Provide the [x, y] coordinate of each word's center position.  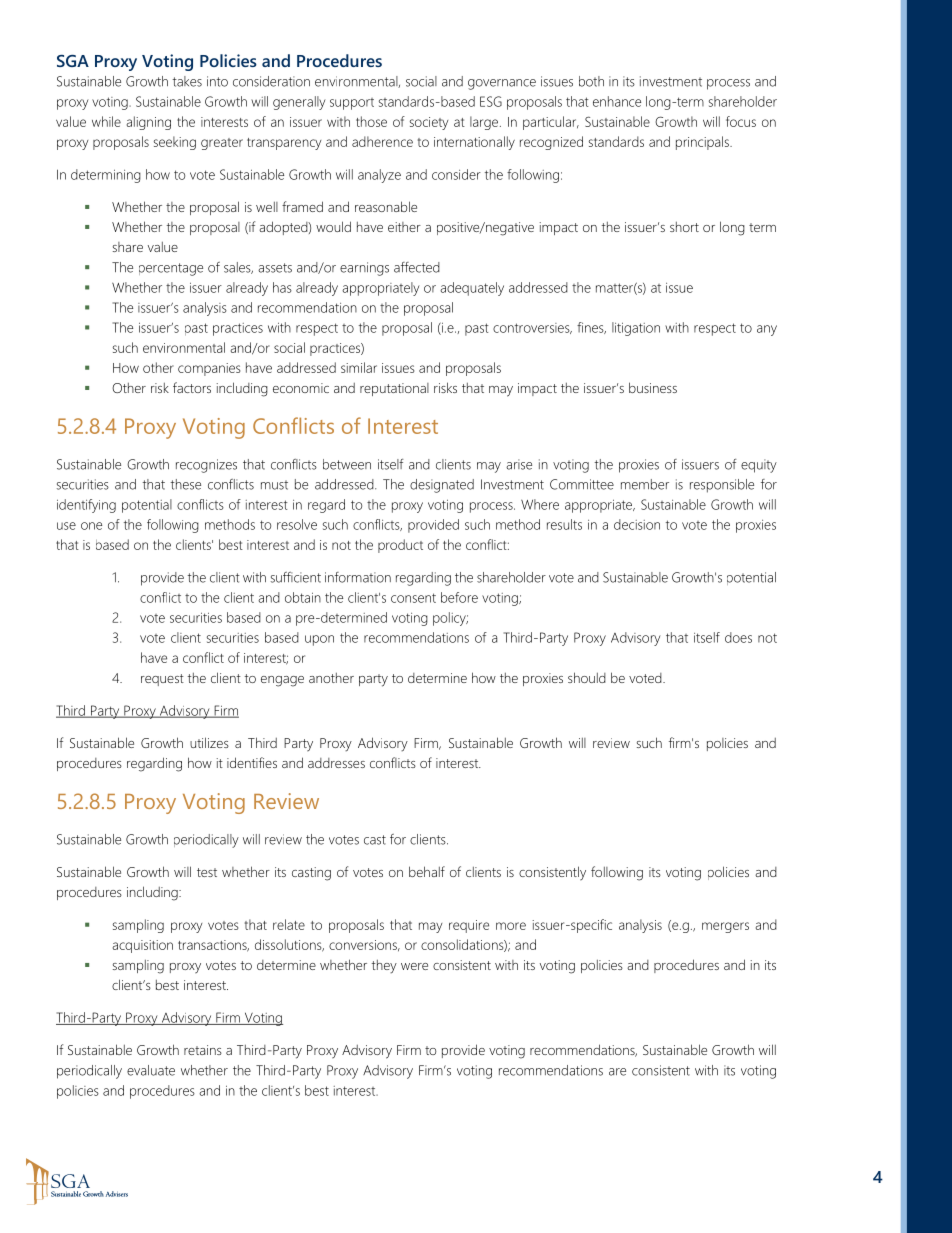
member [645, 484]
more [511, 926]
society [429, 123]
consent [413, 598]
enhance [617, 101]
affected [417, 267]
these [185, 484]
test [207, 872]
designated [442, 486]
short [684, 227]
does [738, 637]
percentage [171, 269]
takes [187, 81]
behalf [427, 871]
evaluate [151, 1070]
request [162, 680]
